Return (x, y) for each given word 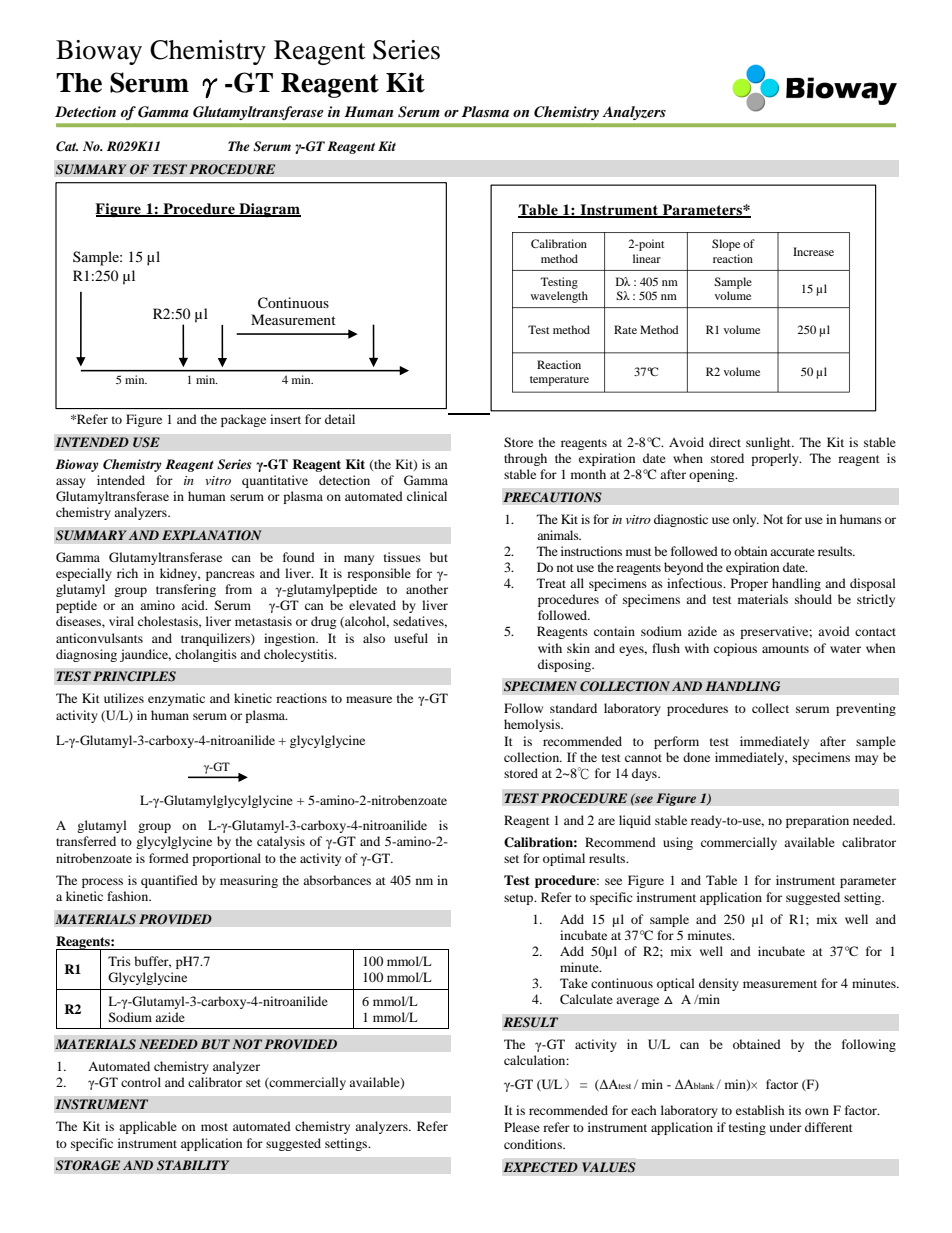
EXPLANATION (212, 535)
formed (169, 858)
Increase (813, 251)
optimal (564, 859)
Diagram (269, 210)
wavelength (559, 297)
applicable (148, 1127)
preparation (817, 821)
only (746, 520)
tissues (402, 557)
